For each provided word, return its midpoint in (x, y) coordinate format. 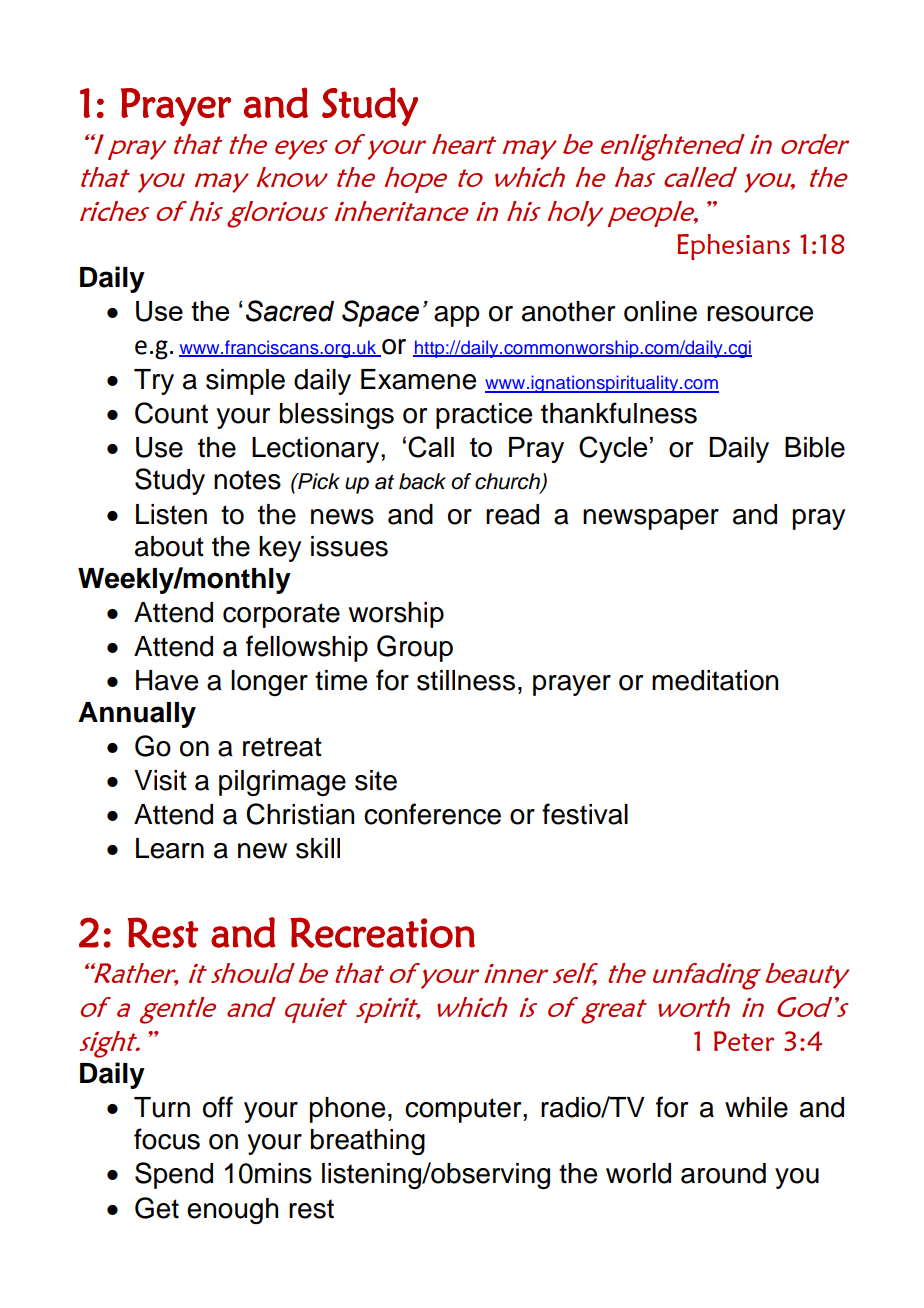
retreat (282, 747)
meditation (715, 680)
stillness (466, 680)
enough (232, 1211)
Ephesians (733, 247)
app (457, 316)
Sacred (290, 311)
